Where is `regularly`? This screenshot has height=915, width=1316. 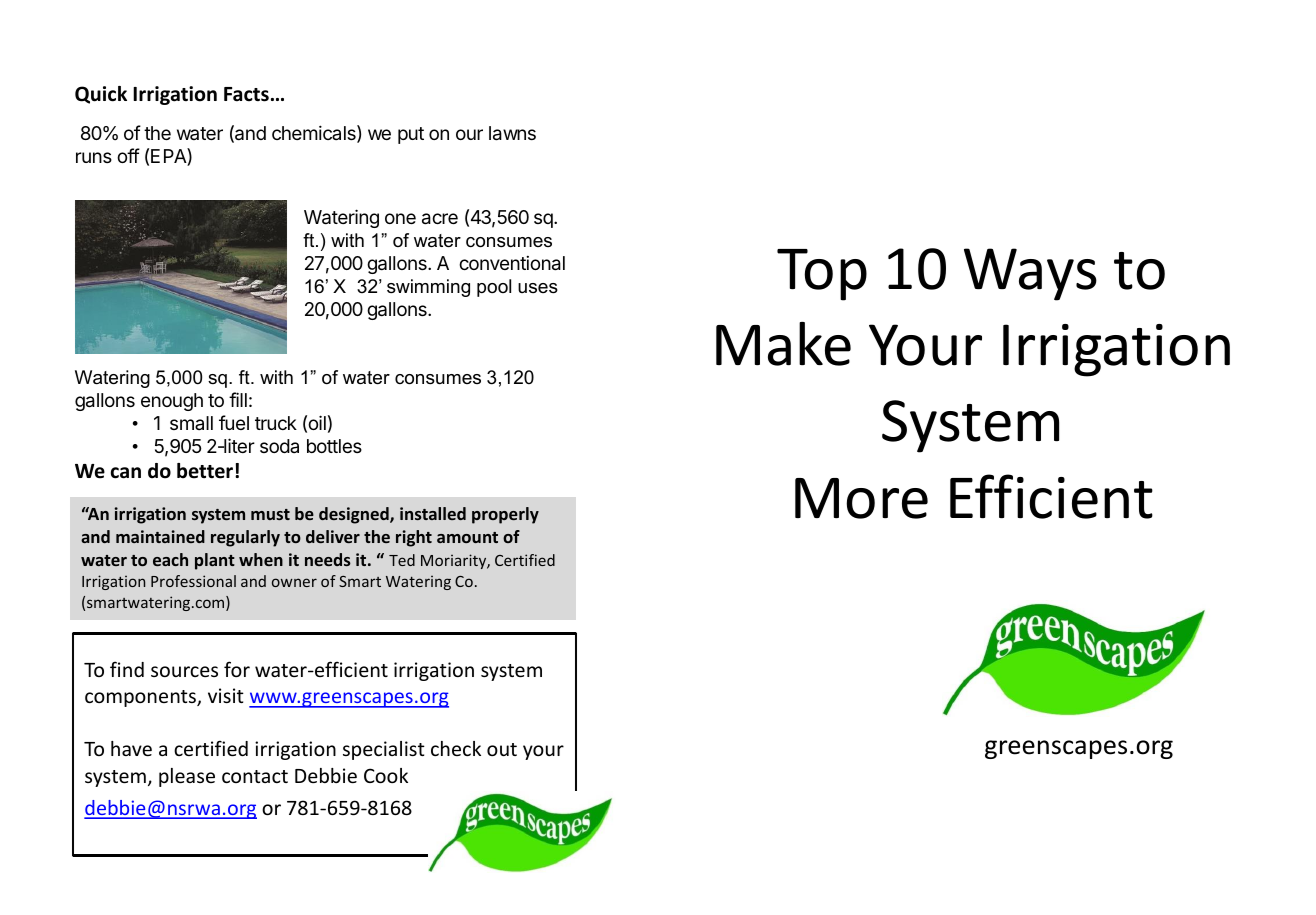
regularly is located at coordinates (245, 538).
